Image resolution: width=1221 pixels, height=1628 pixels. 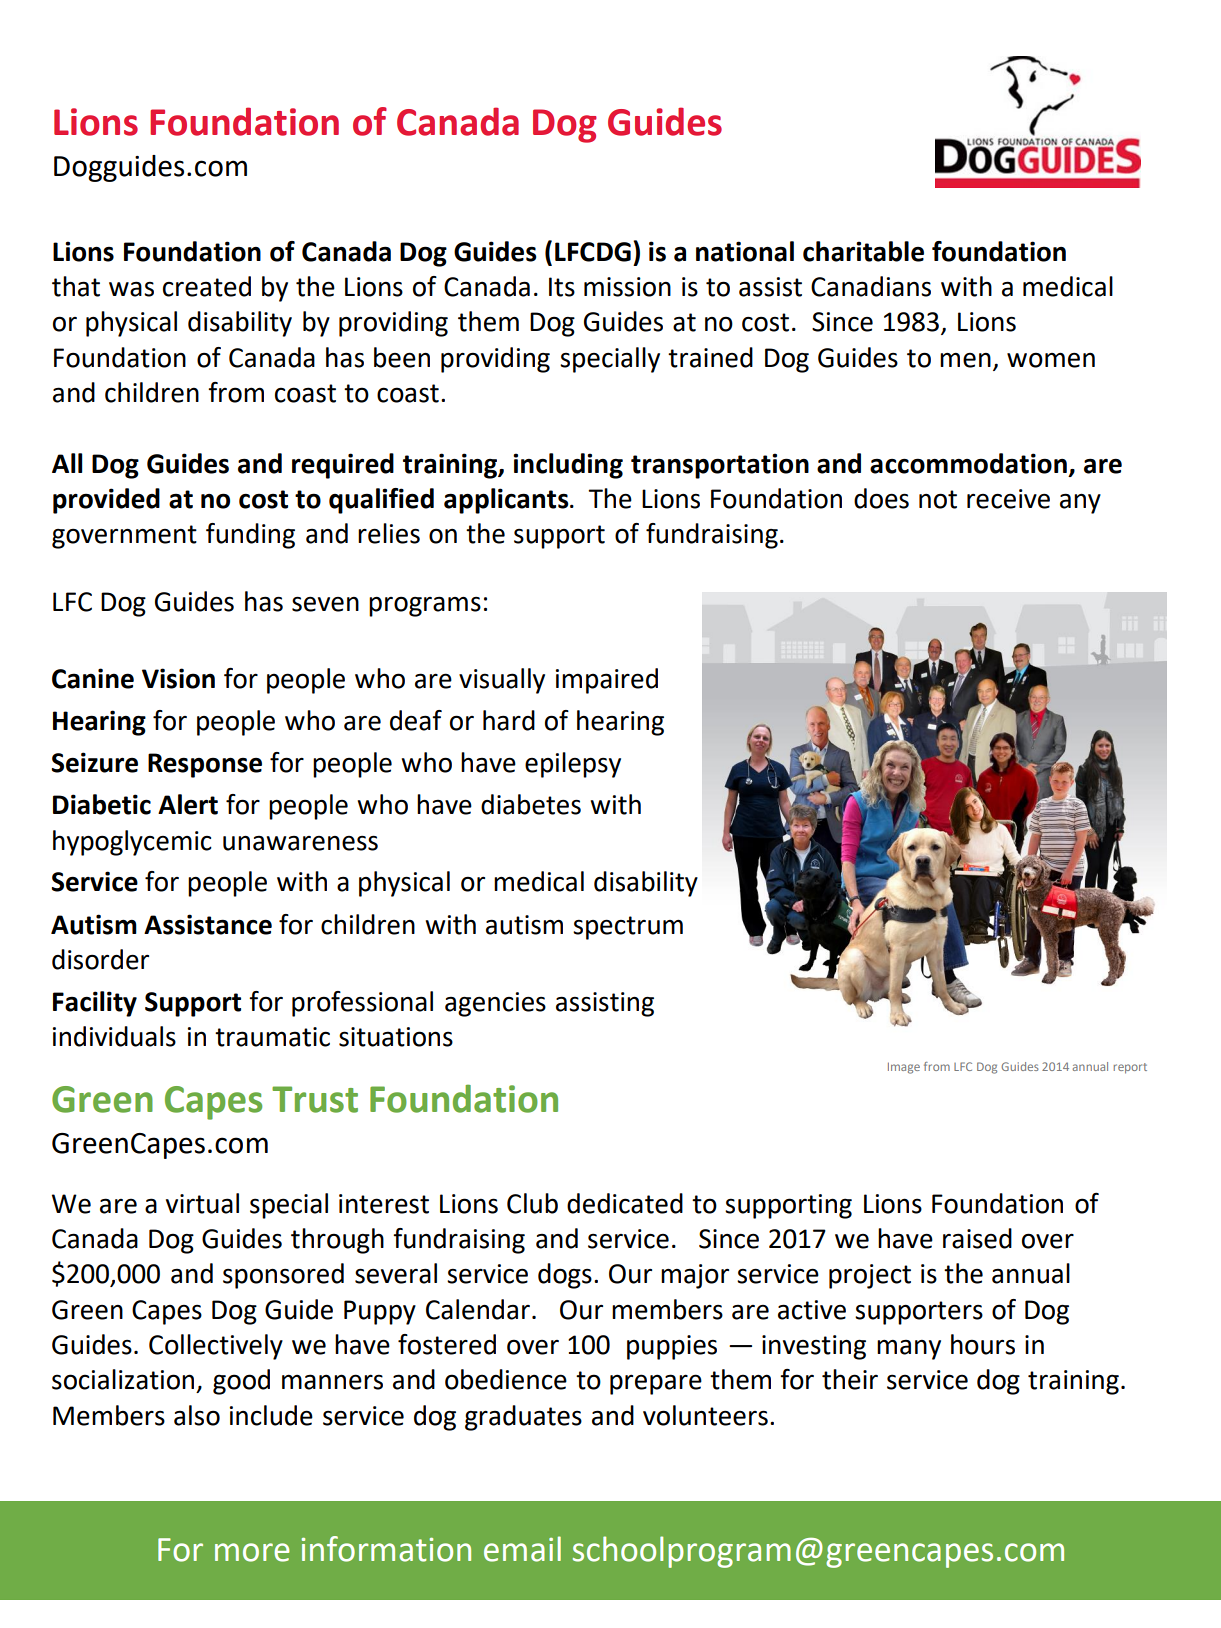 What do you see at coordinates (207, 286) in the document?
I see `created` at bounding box center [207, 286].
